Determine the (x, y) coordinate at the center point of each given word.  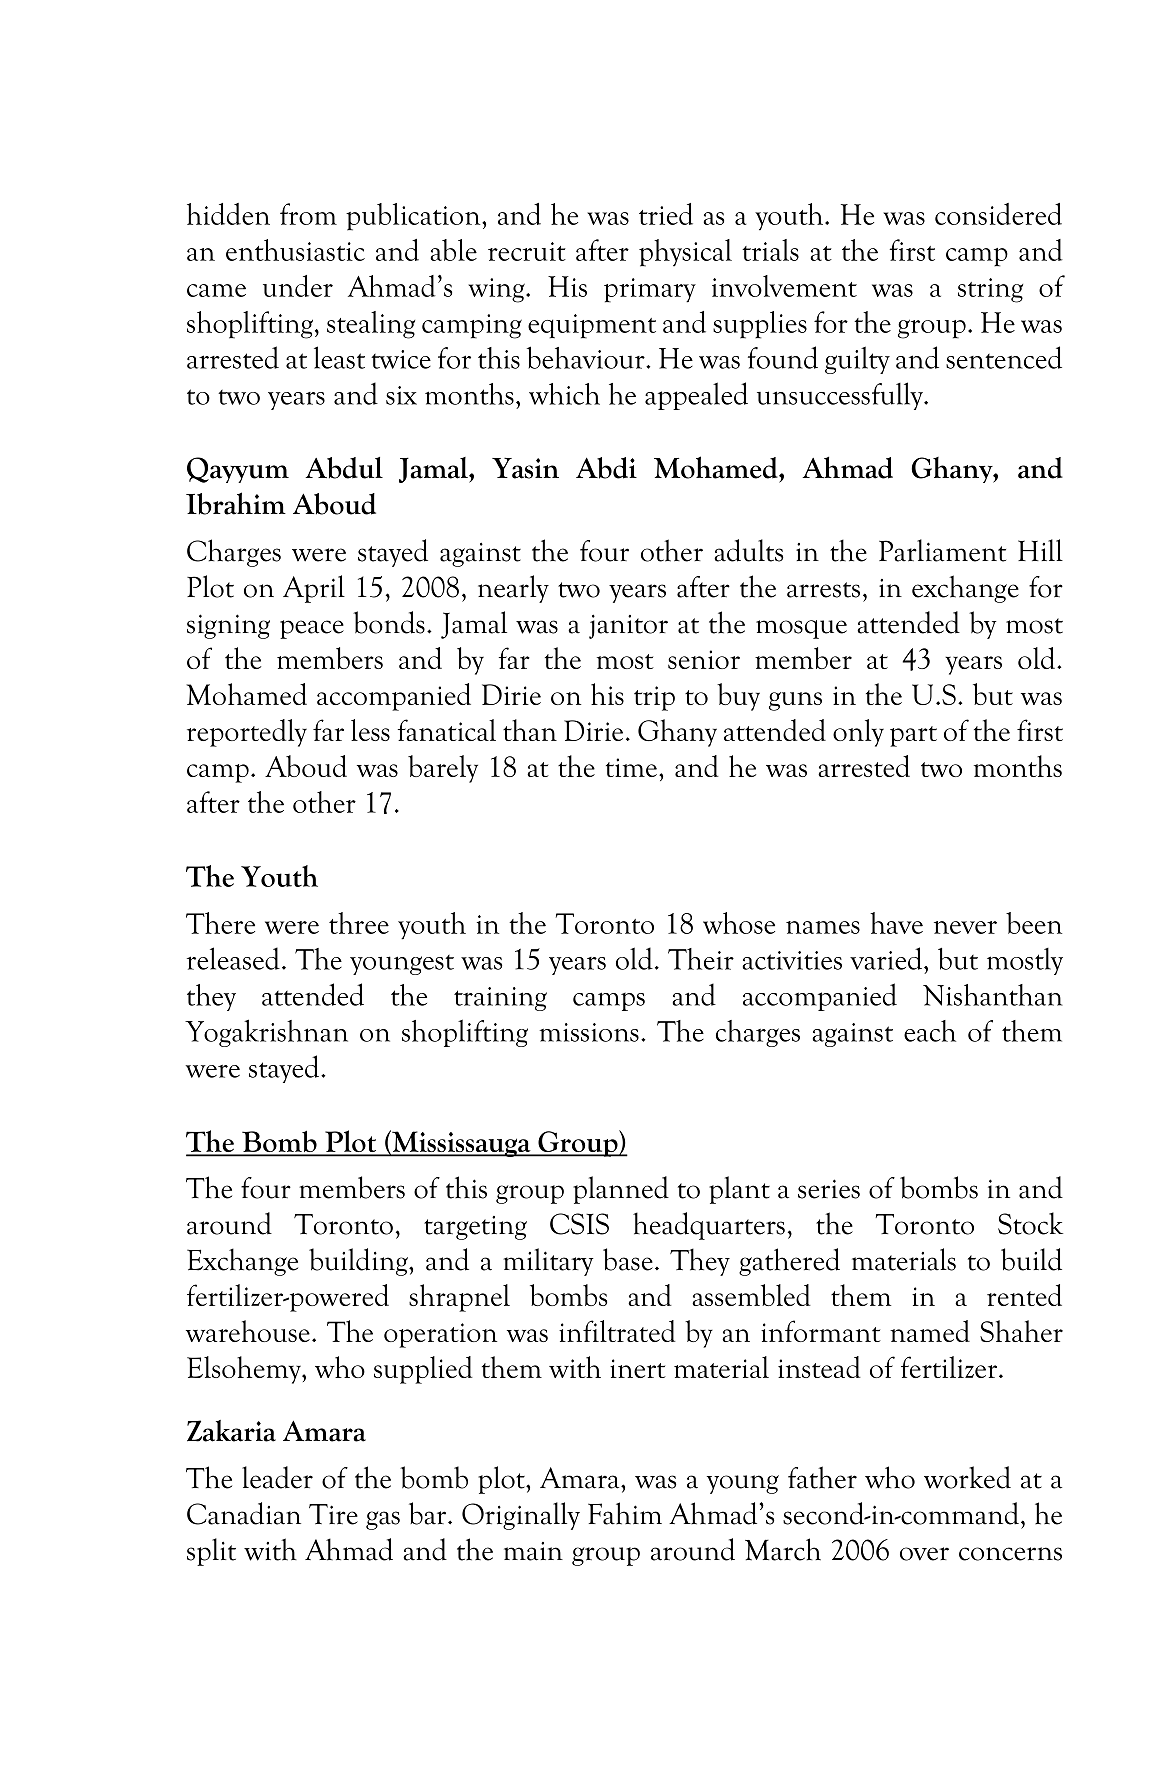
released (233, 958)
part (913, 736)
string (990, 290)
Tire (333, 1514)
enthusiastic (295, 250)
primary (650, 290)
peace (312, 629)
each (930, 1031)
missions (589, 1032)
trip (654, 698)
